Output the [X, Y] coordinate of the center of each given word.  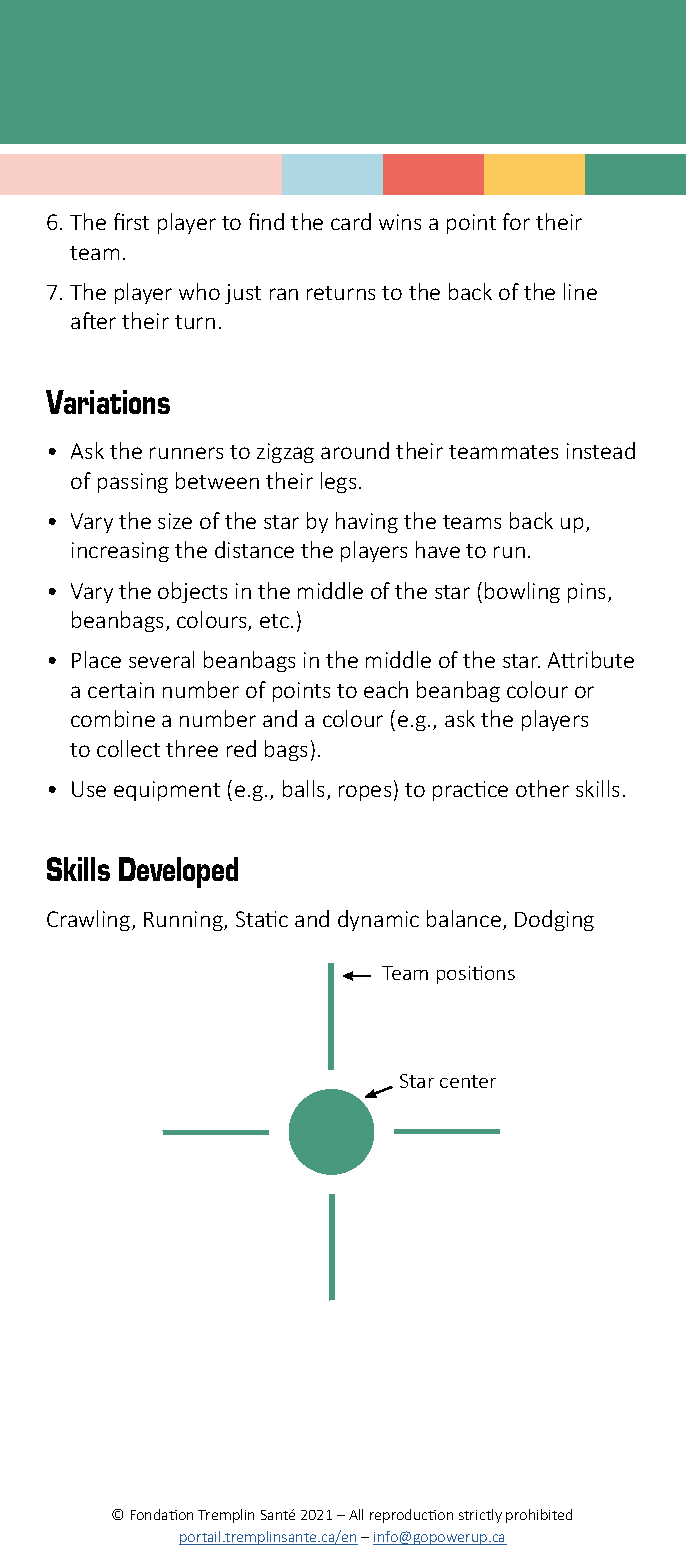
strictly [480, 1516]
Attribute [591, 659]
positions [476, 975]
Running [184, 921]
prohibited [539, 1516]
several [161, 659]
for [516, 221]
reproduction [411, 1516]
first [131, 221]
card [351, 221]
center [468, 1081]
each [386, 689]
